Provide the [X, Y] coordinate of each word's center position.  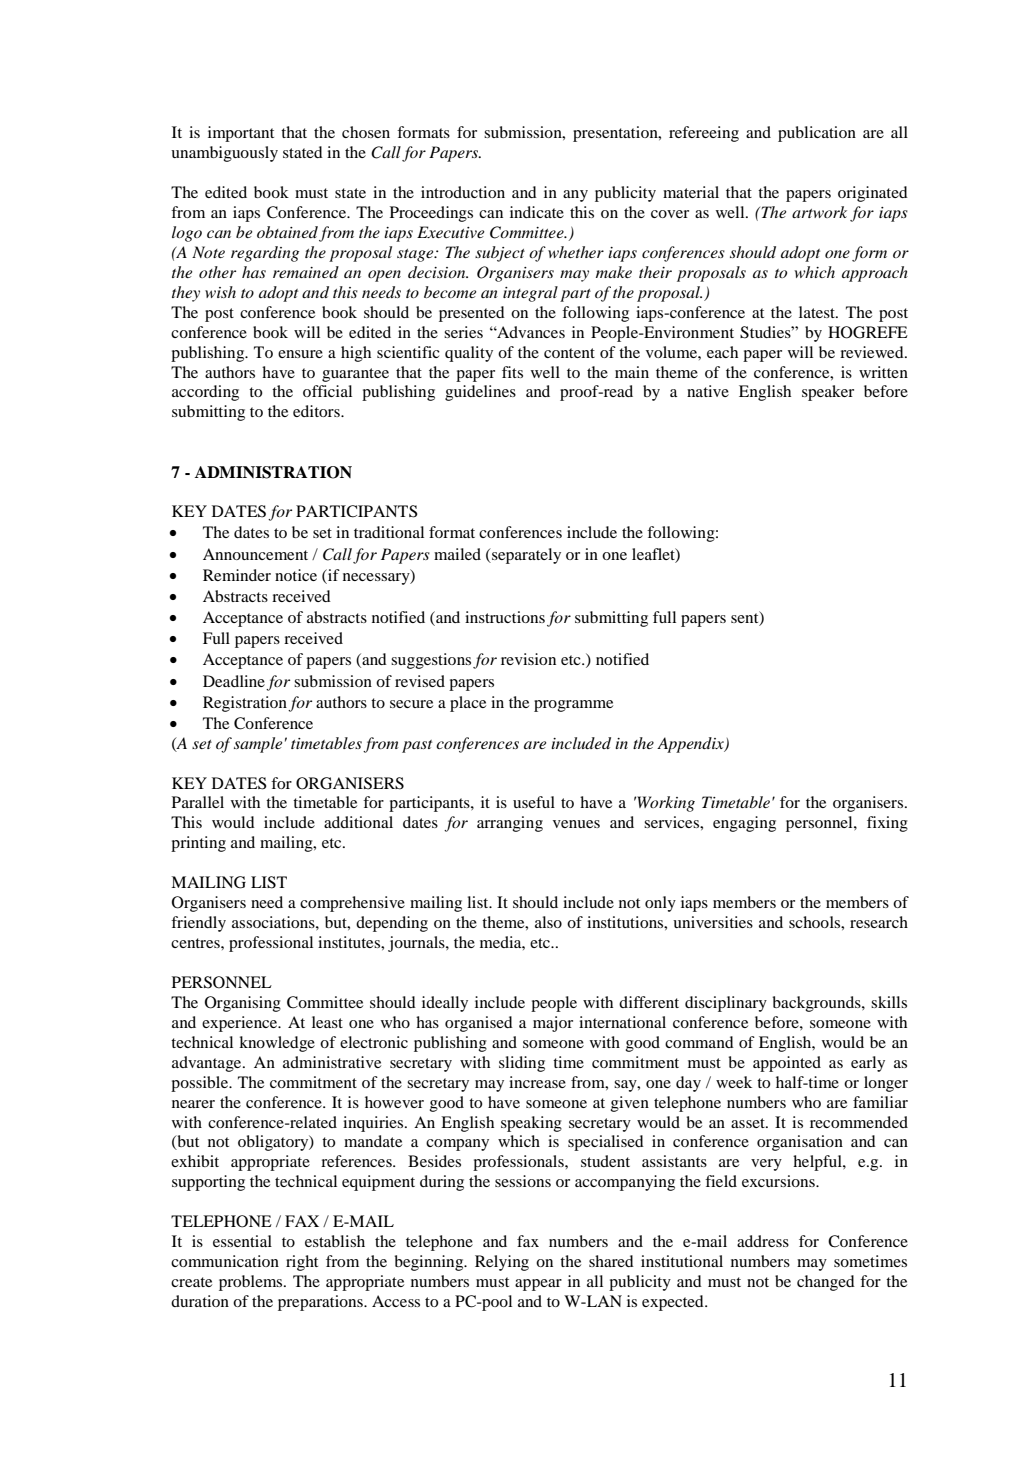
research [879, 922]
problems [252, 1283]
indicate [537, 212]
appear [538, 1285]
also [548, 922]
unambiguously [224, 154]
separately [525, 556]
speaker [828, 393]
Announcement [255, 554]
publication [817, 134]
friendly [198, 924]
